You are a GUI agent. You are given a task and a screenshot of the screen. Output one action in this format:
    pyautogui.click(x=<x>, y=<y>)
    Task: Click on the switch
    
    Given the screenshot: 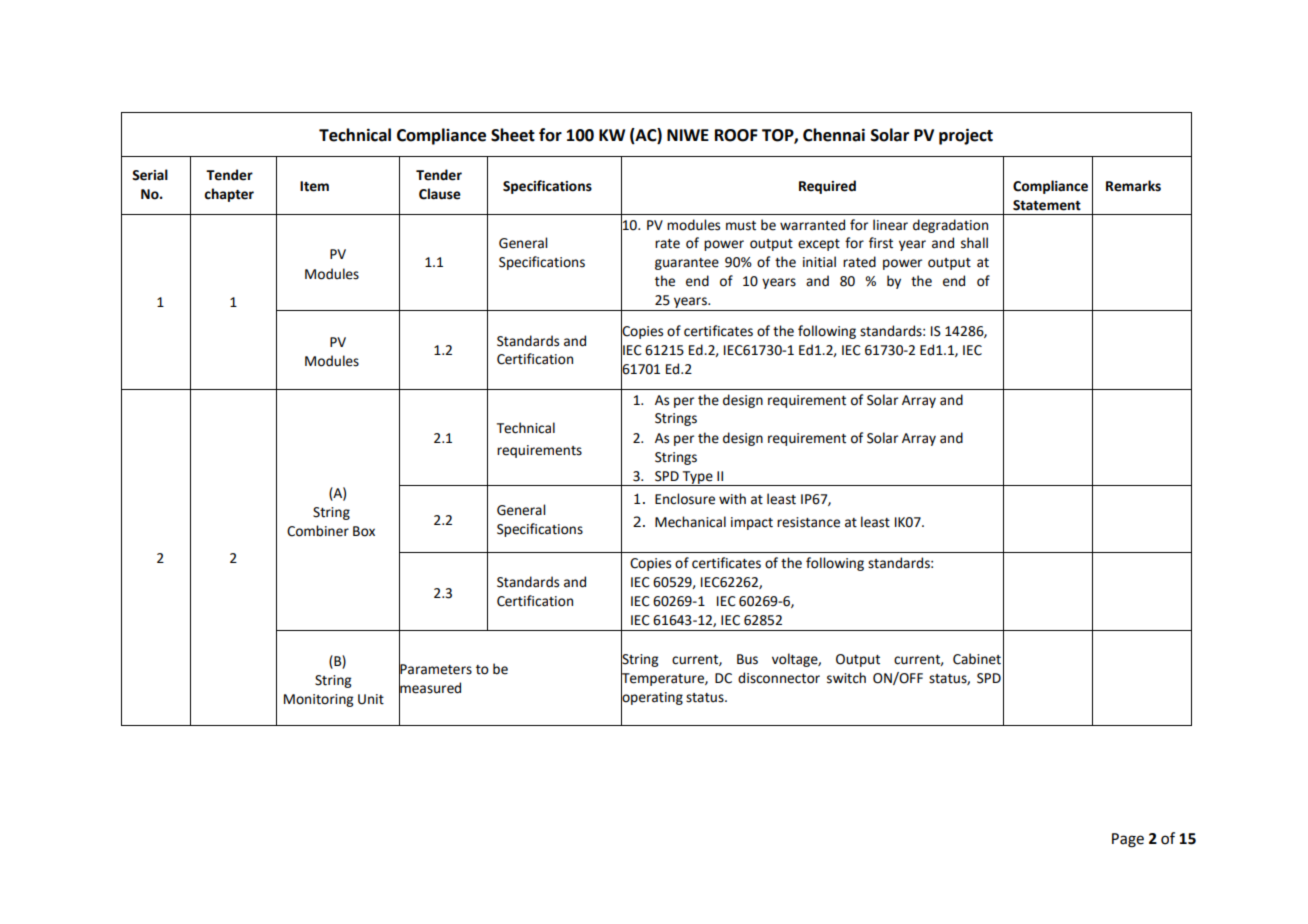 What is the action you would take?
    pyautogui.click(x=846, y=678)
